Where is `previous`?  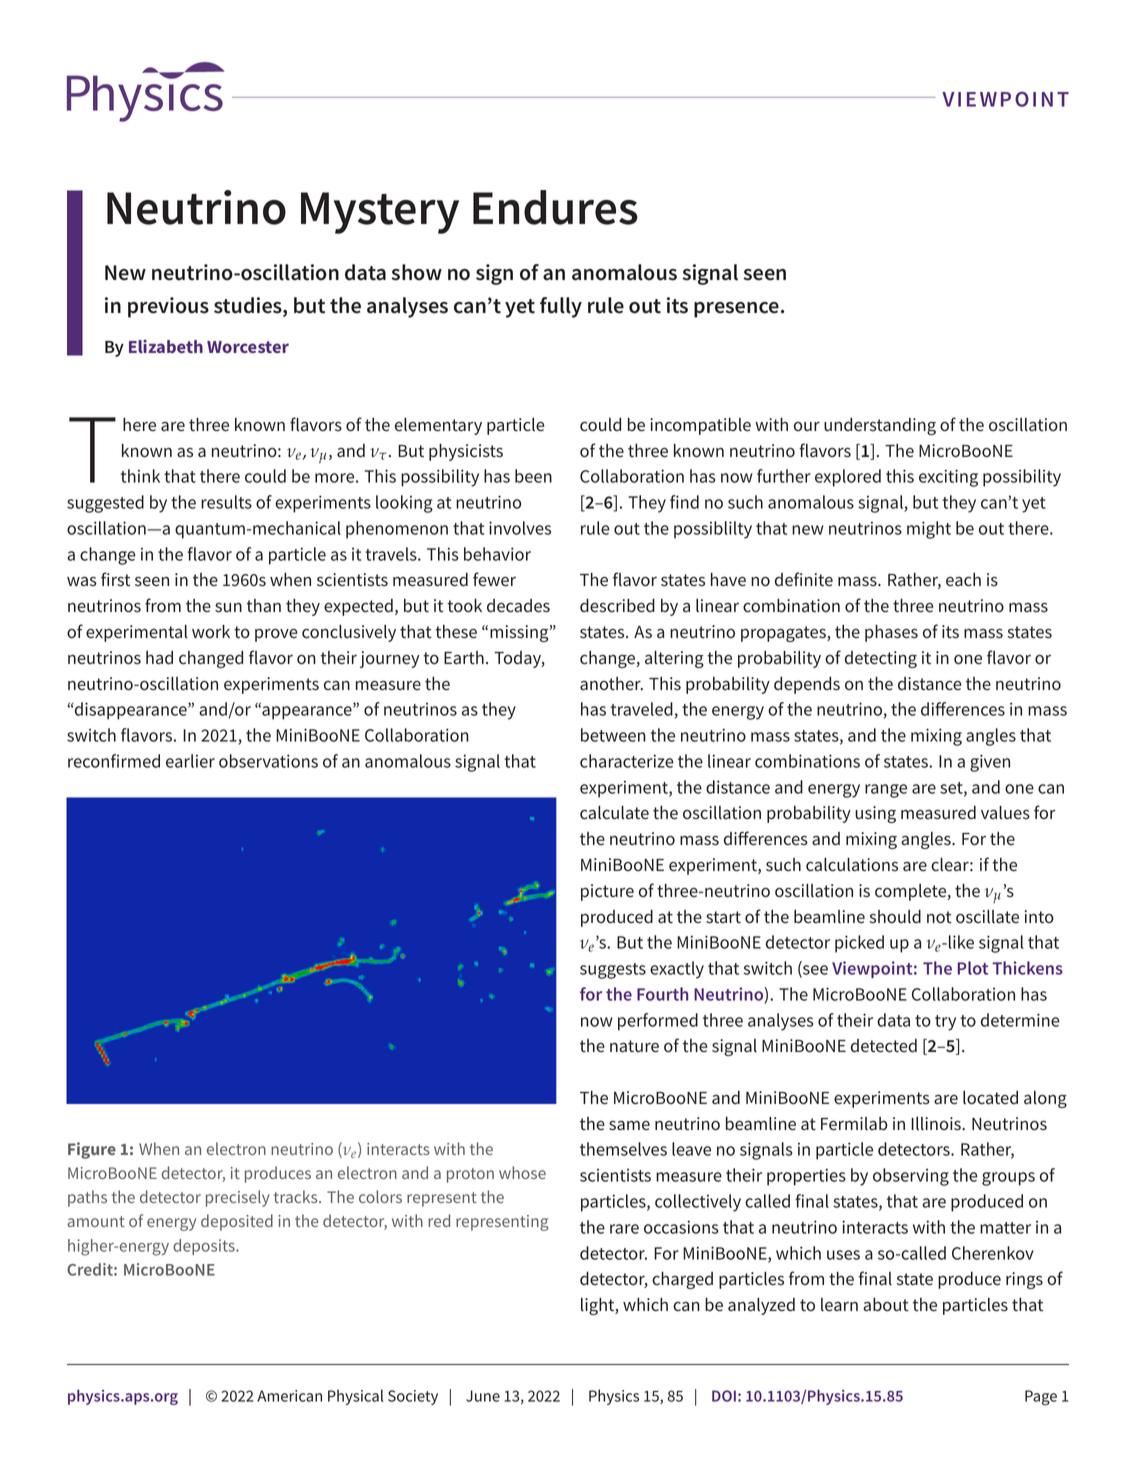 previous is located at coordinates (168, 307).
